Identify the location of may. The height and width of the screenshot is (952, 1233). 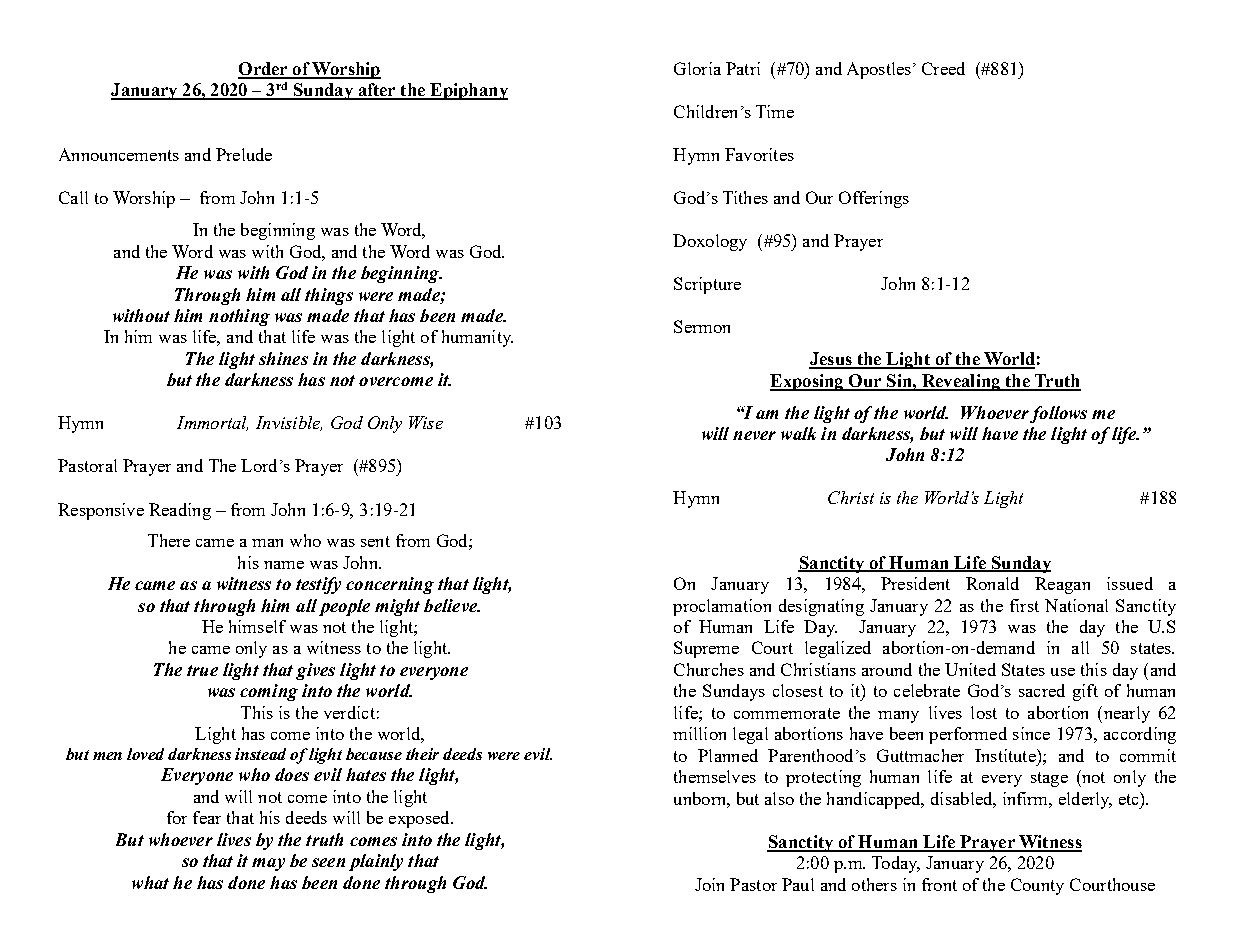
(268, 864).
